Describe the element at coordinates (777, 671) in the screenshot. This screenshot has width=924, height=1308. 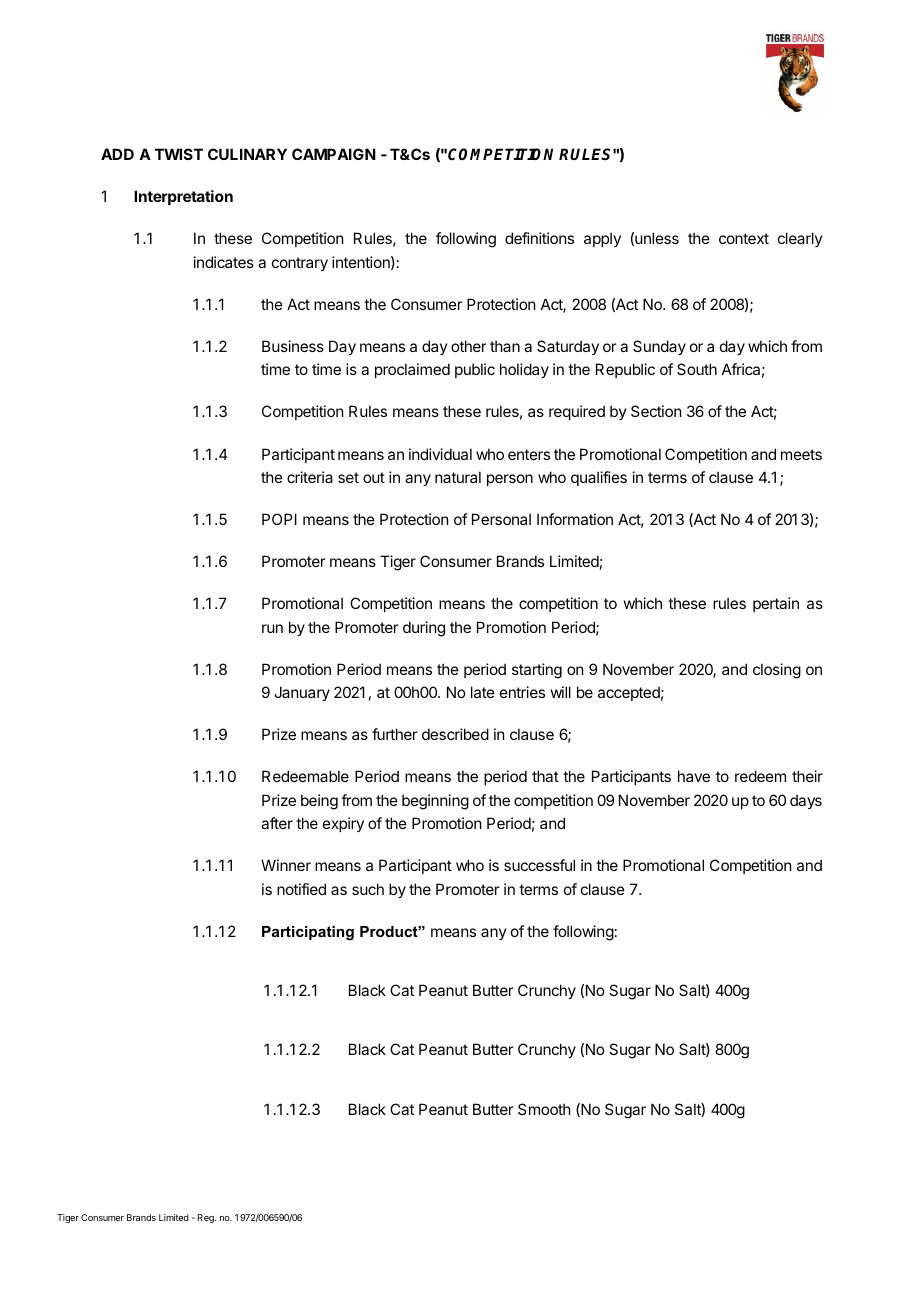
I see `closing` at that location.
